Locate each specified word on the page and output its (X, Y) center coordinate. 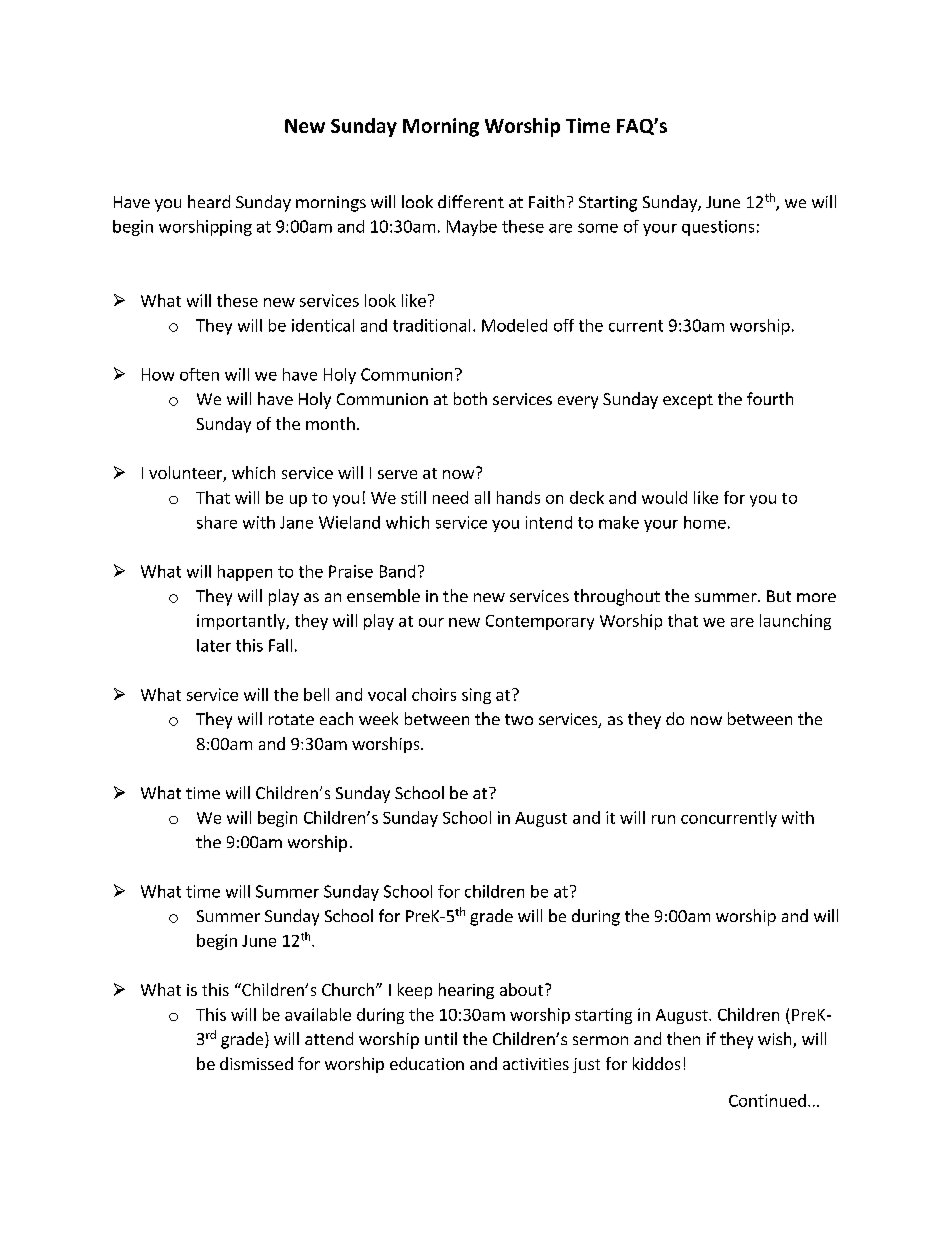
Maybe (472, 228)
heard (209, 201)
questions (718, 228)
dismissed (256, 1063)
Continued (767, 1100)
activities (536, 1064)
